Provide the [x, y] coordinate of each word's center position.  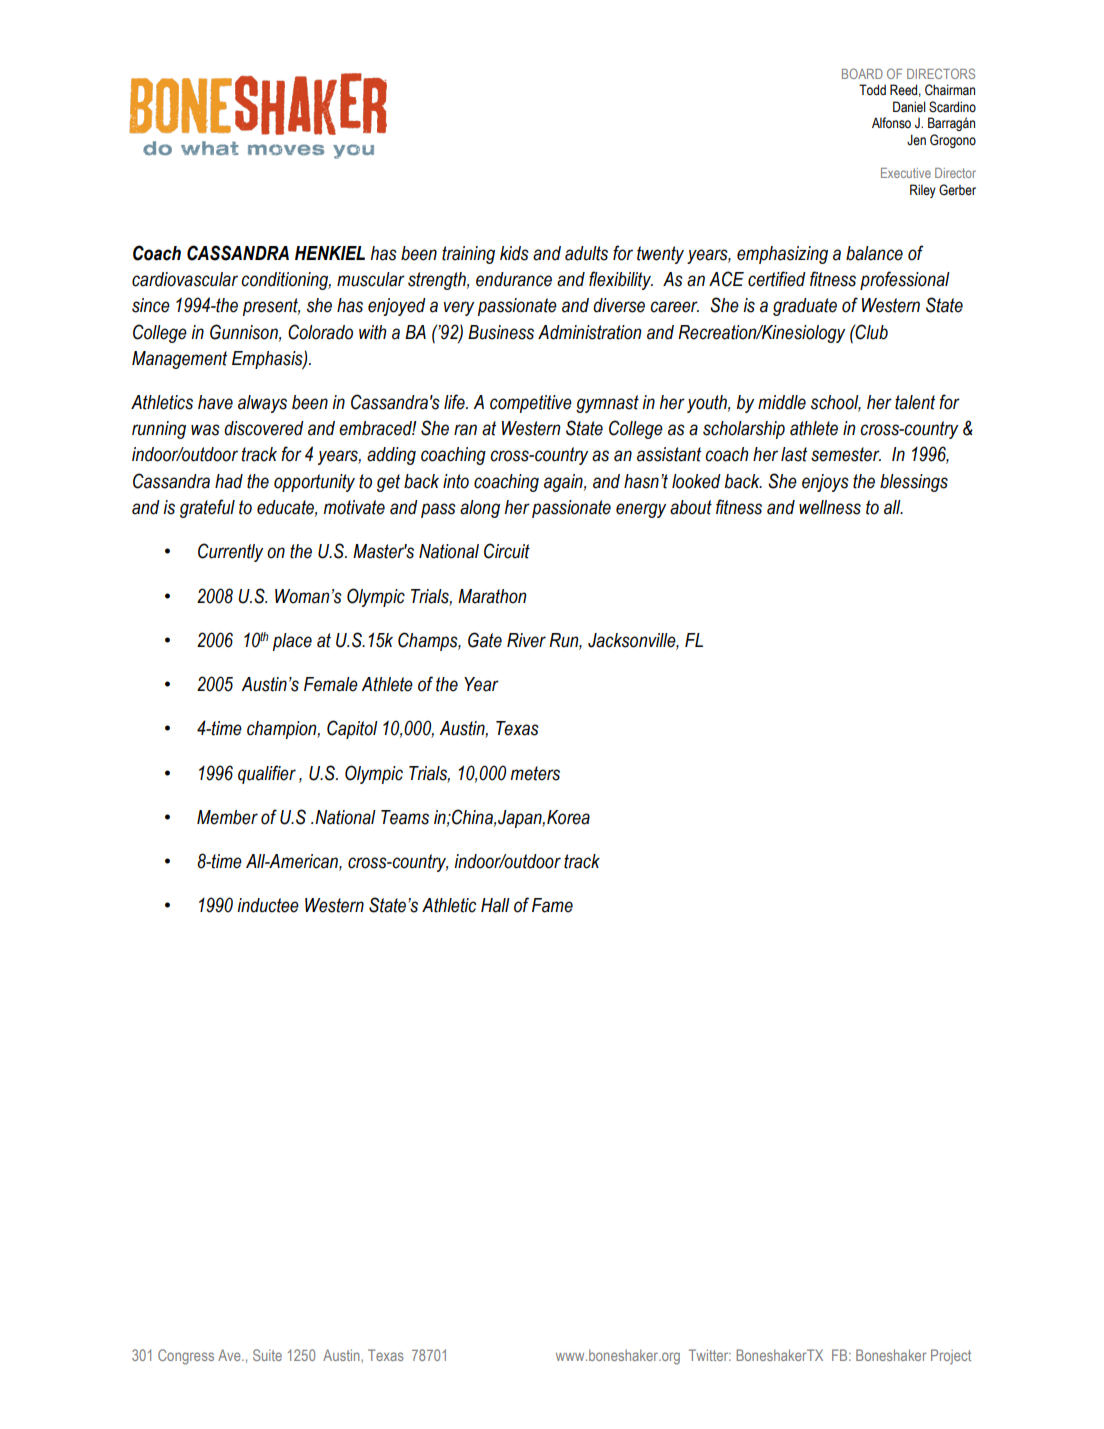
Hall [495, 905]
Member [227, 817]
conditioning [286, 281]
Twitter [710, 1355]
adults [586, 253]
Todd [872, 89]
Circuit [507, 551]
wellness [830, 507]
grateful [207, 508]
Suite [267, 1355]
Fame [552, 905]
